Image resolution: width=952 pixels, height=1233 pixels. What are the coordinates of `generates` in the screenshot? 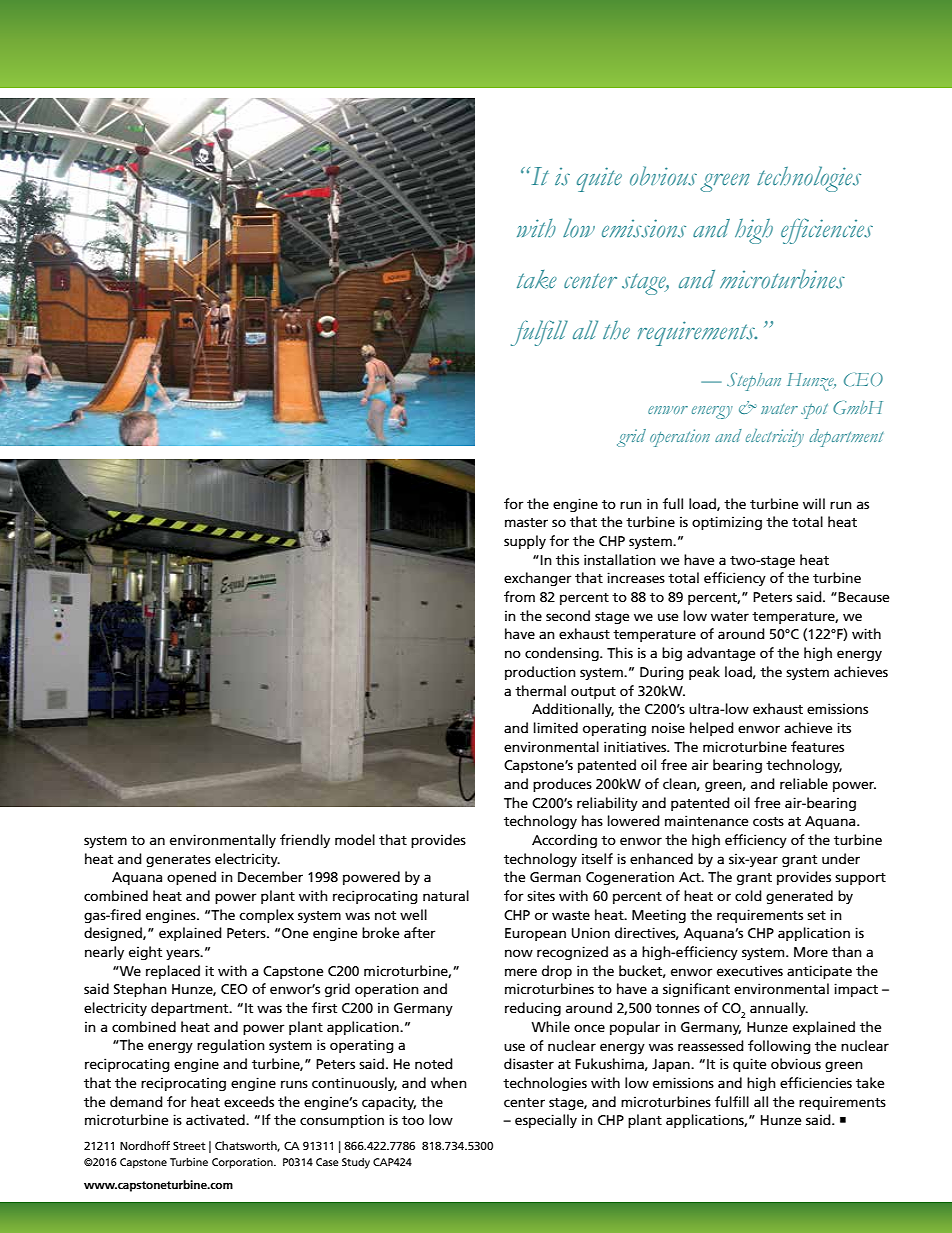 It's located at (178, 861).
